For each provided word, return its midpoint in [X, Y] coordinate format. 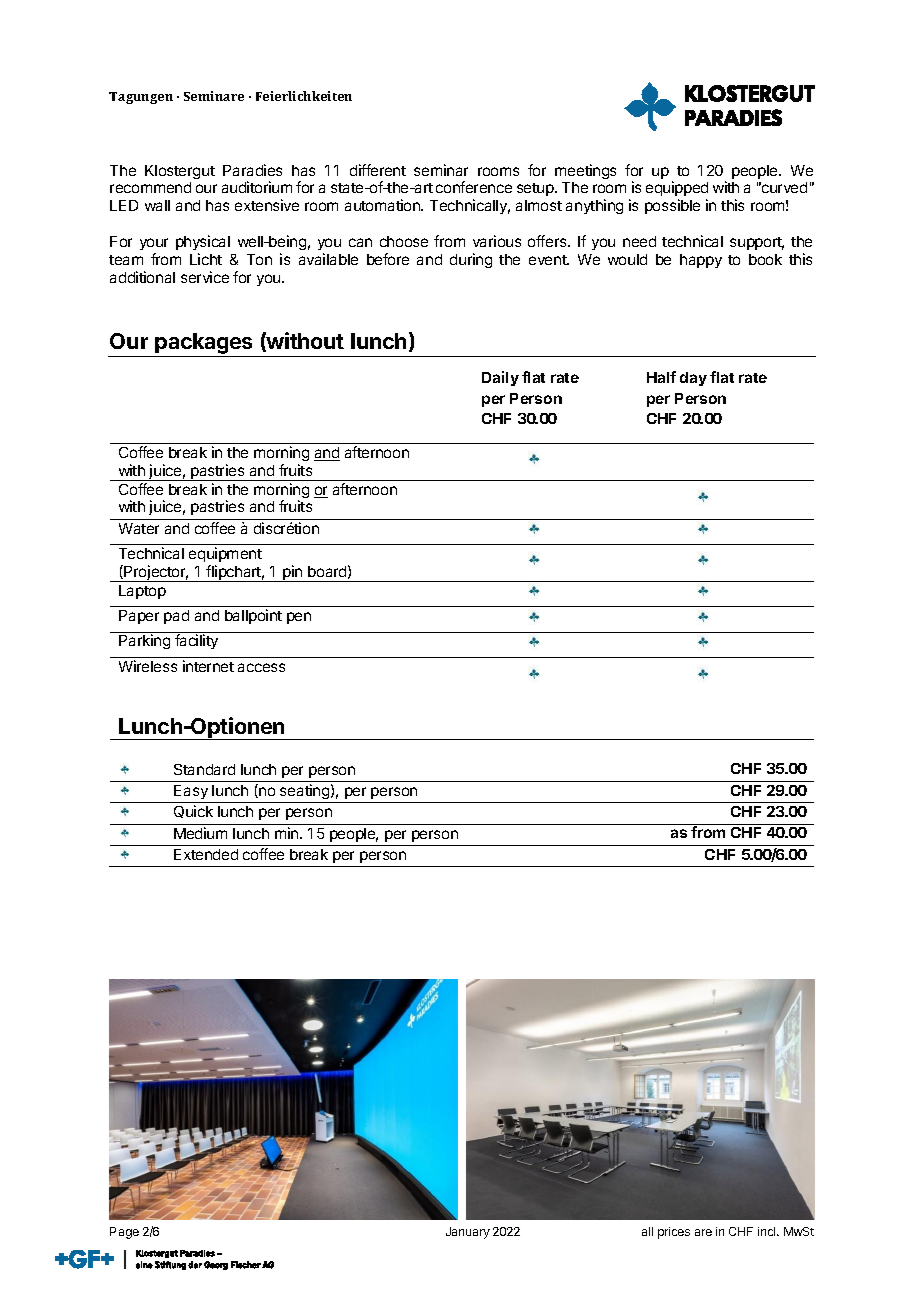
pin [293, 573]
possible [672, 206]
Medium [200, 833]
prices [674, 1233]
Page [124, 1233]
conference [474, 187]
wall [157, 205]
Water [139, 528]
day [693, 379]
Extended [206, 854]
